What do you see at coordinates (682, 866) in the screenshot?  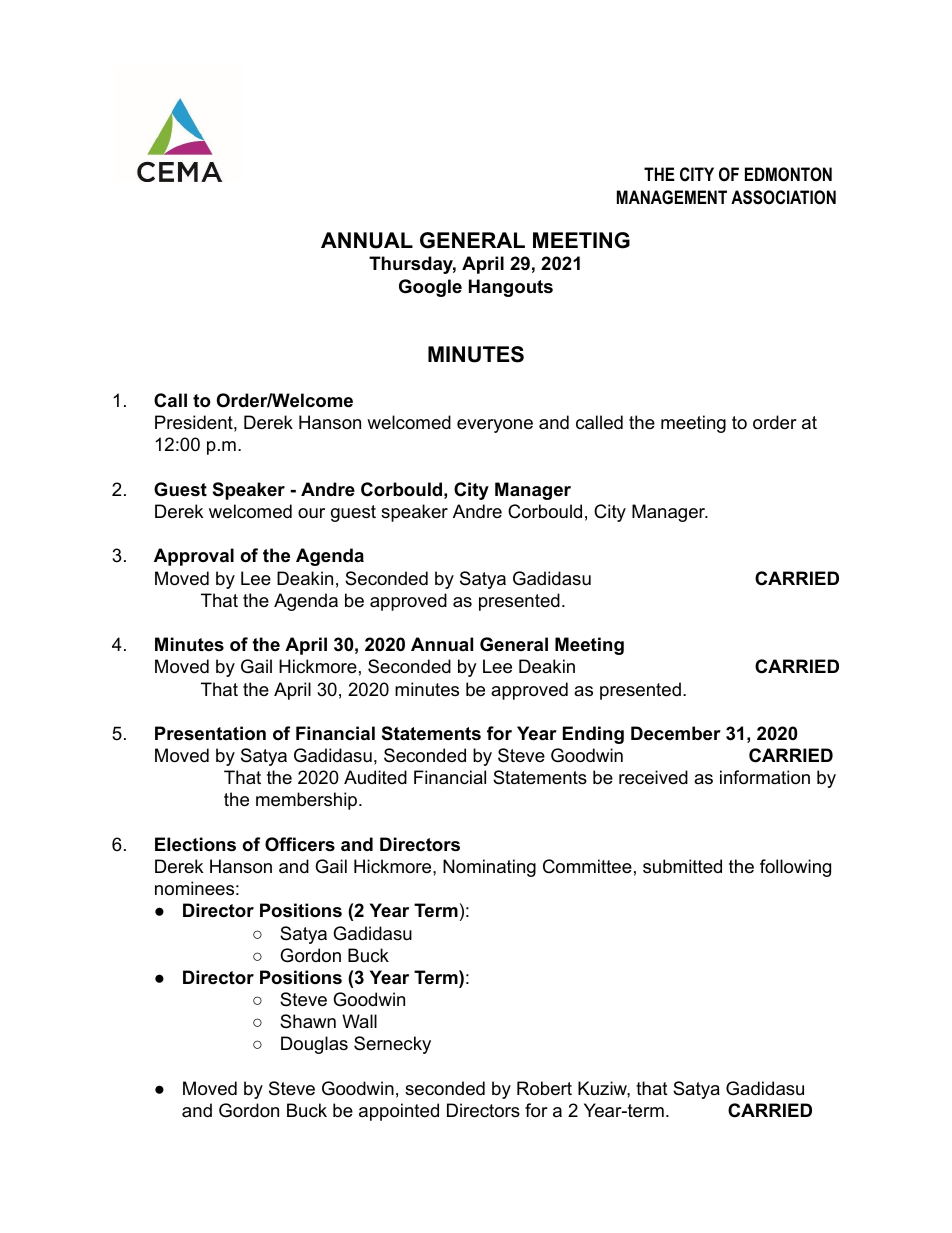 I see `submitted` at bounding box center [682, 866].
